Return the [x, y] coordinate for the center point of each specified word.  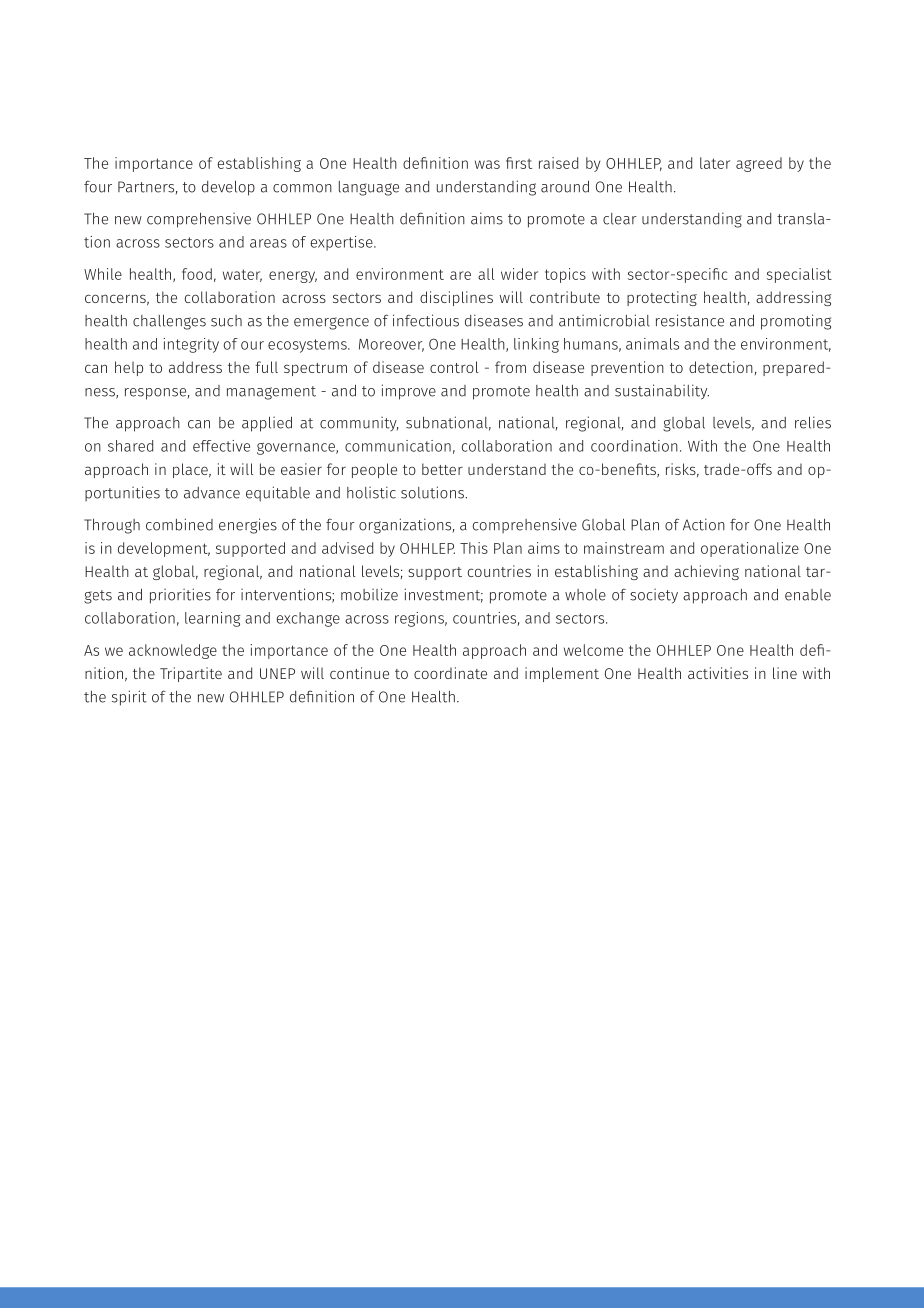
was [487, 164]
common [302, 188]
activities [718, 673]
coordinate [450, 673]
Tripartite [191, 674]
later [715, 163]
